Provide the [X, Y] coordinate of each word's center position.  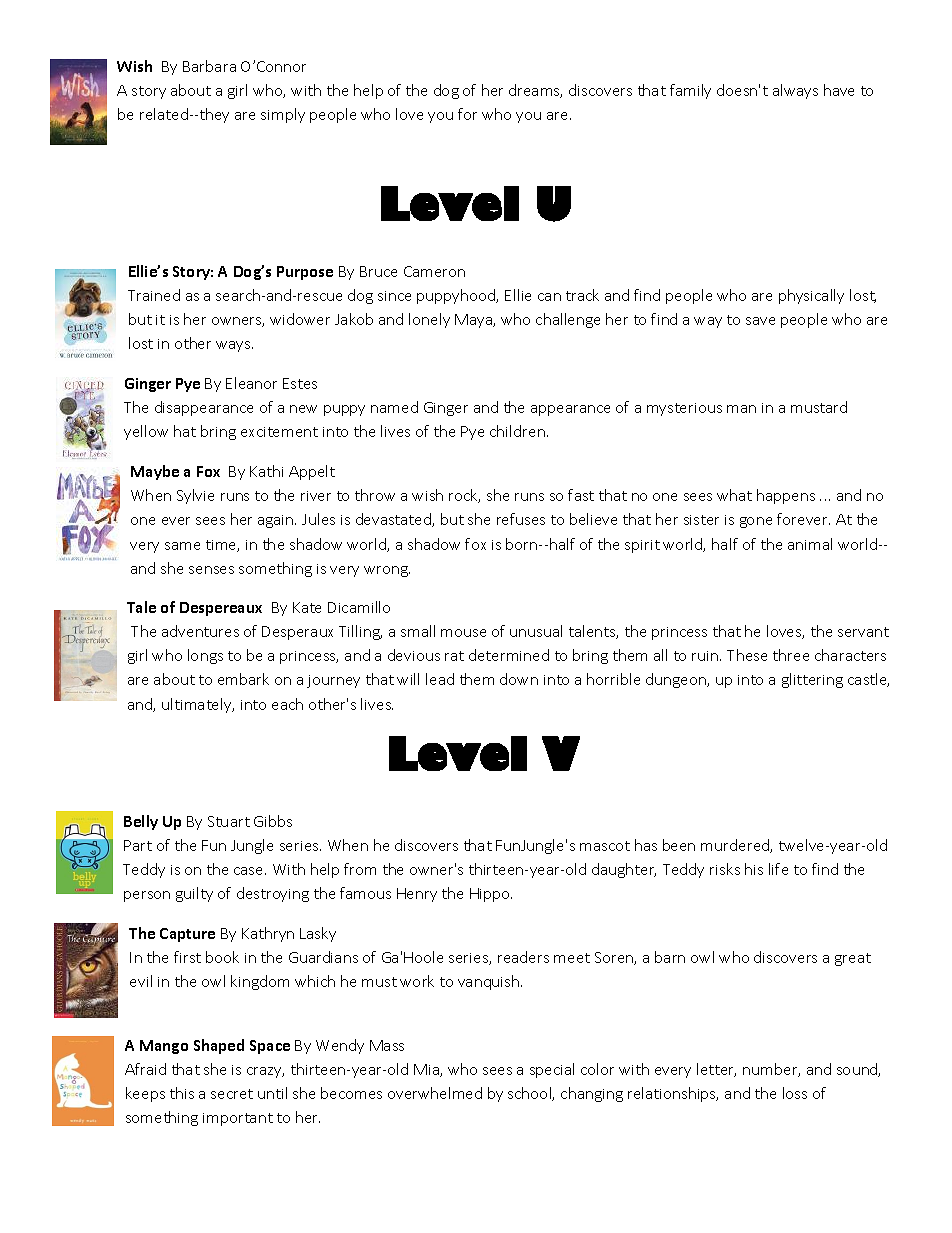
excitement [279, 432]
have [839, 90]
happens [786, 496]
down [519, 679]
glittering [812, 680]
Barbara [209, 66]
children [519, 431]
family [690, 91]
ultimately [198, 705]
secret [232, 1094]
